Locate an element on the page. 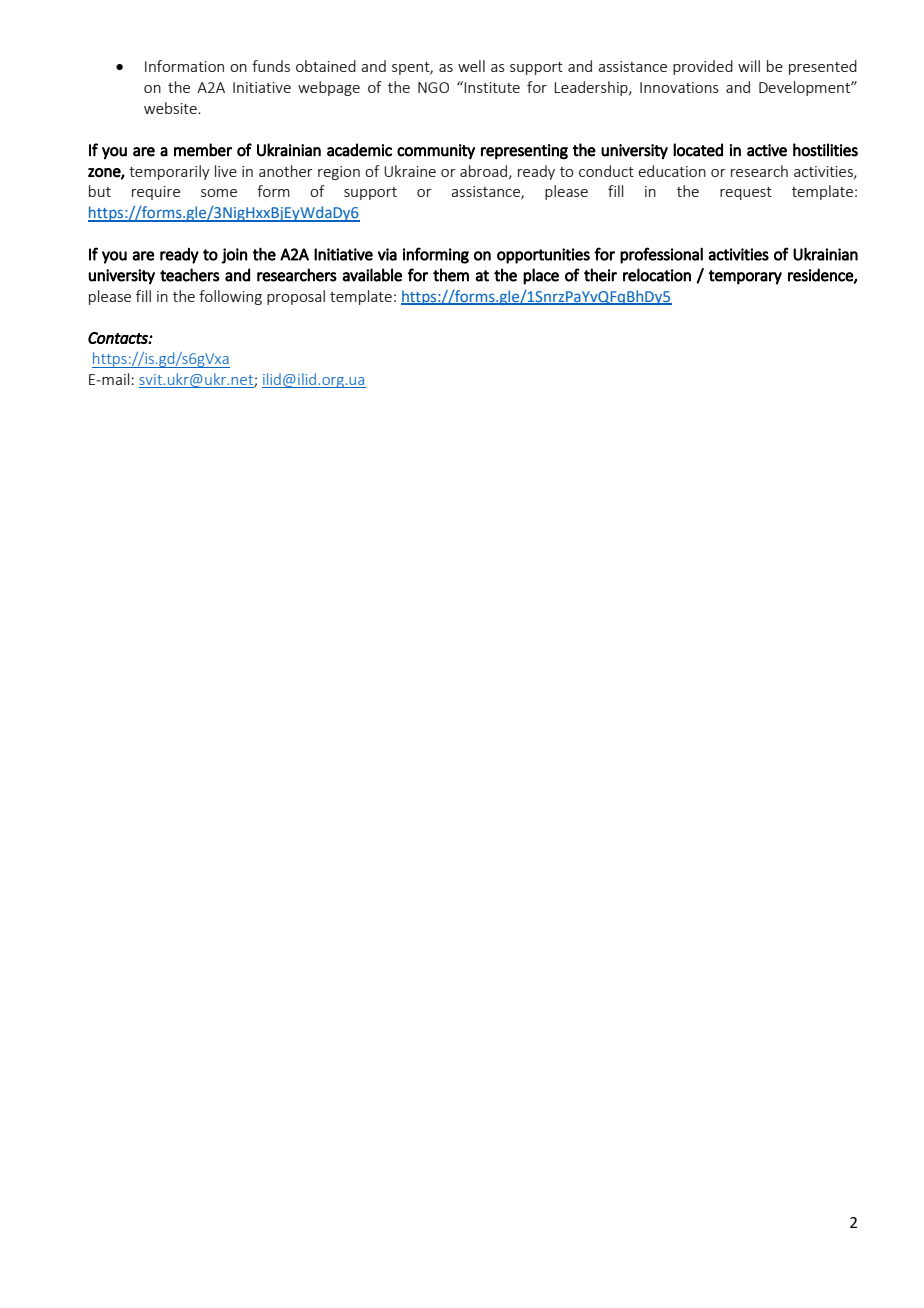 The height and width of the page is (1308, 924). well is located at coordinates (471, 66).
